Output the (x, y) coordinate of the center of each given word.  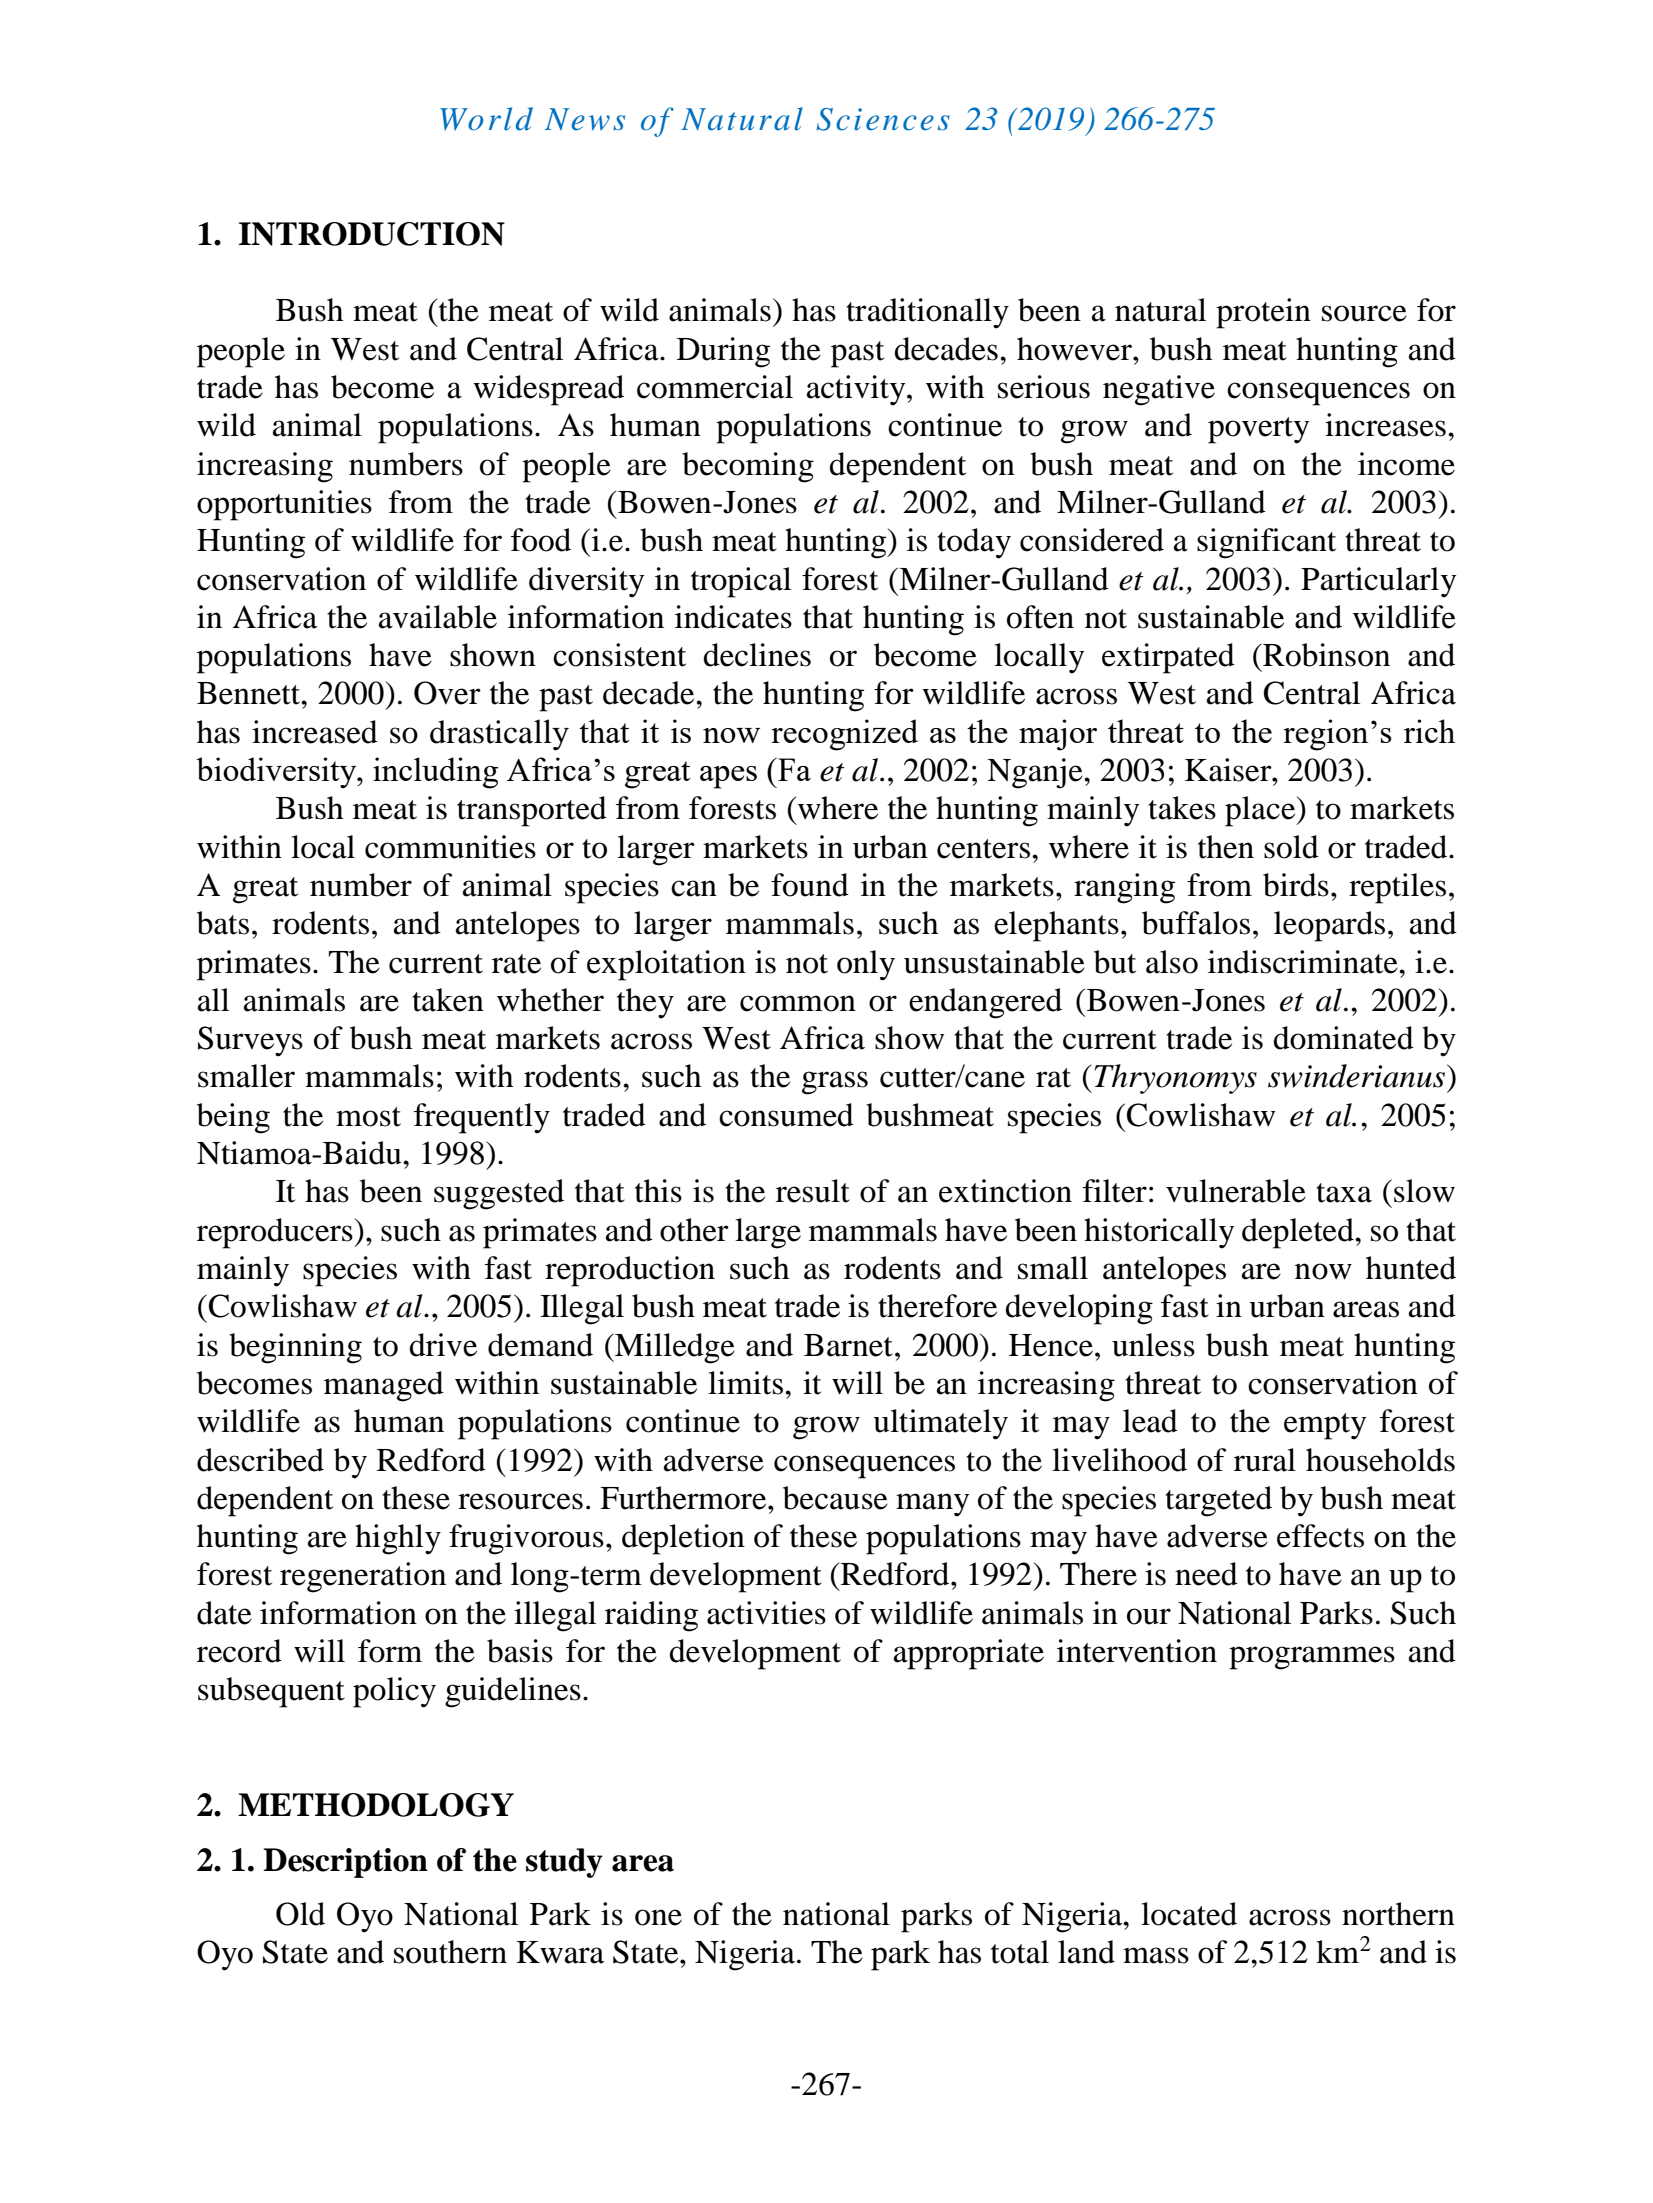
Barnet (848, 1345)
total (1020, 1952)
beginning (295, 1348)
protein (1263, 313)
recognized (844, 735)
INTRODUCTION (372, 234)
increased (315, 732)
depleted (1299, 1233)
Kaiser (1229, 770)
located (1189, 1914)
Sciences (883, 119)
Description (345, 1863)
